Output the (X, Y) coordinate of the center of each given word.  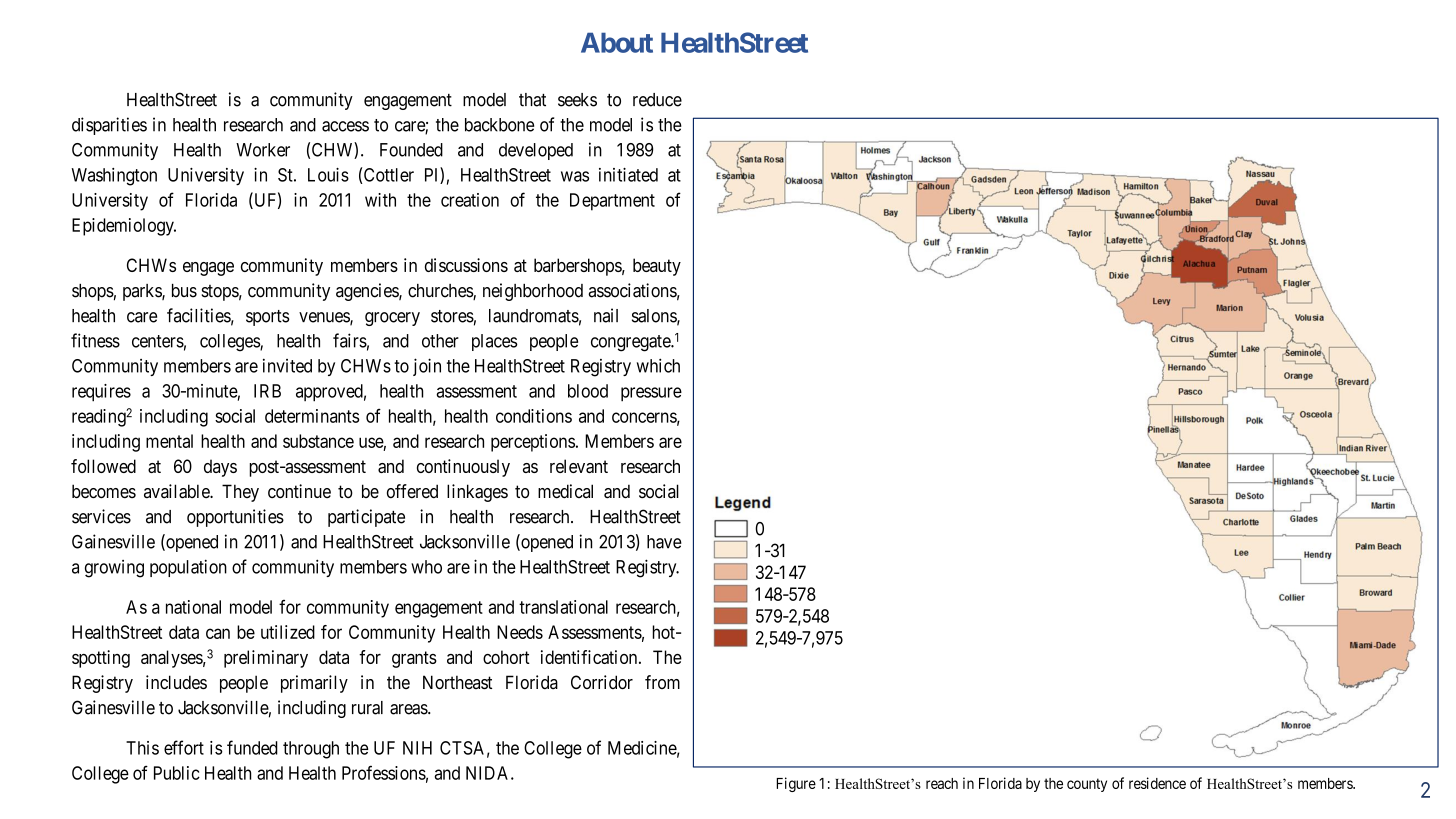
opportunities (235, 518)
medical (565, 491)
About (617, 43)
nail (606, 315)
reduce (657, 100)
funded (252, 747)
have (664, 542)
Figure (796, 784)
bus (184, 291)
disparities (109, 126)
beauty (657, 267)
